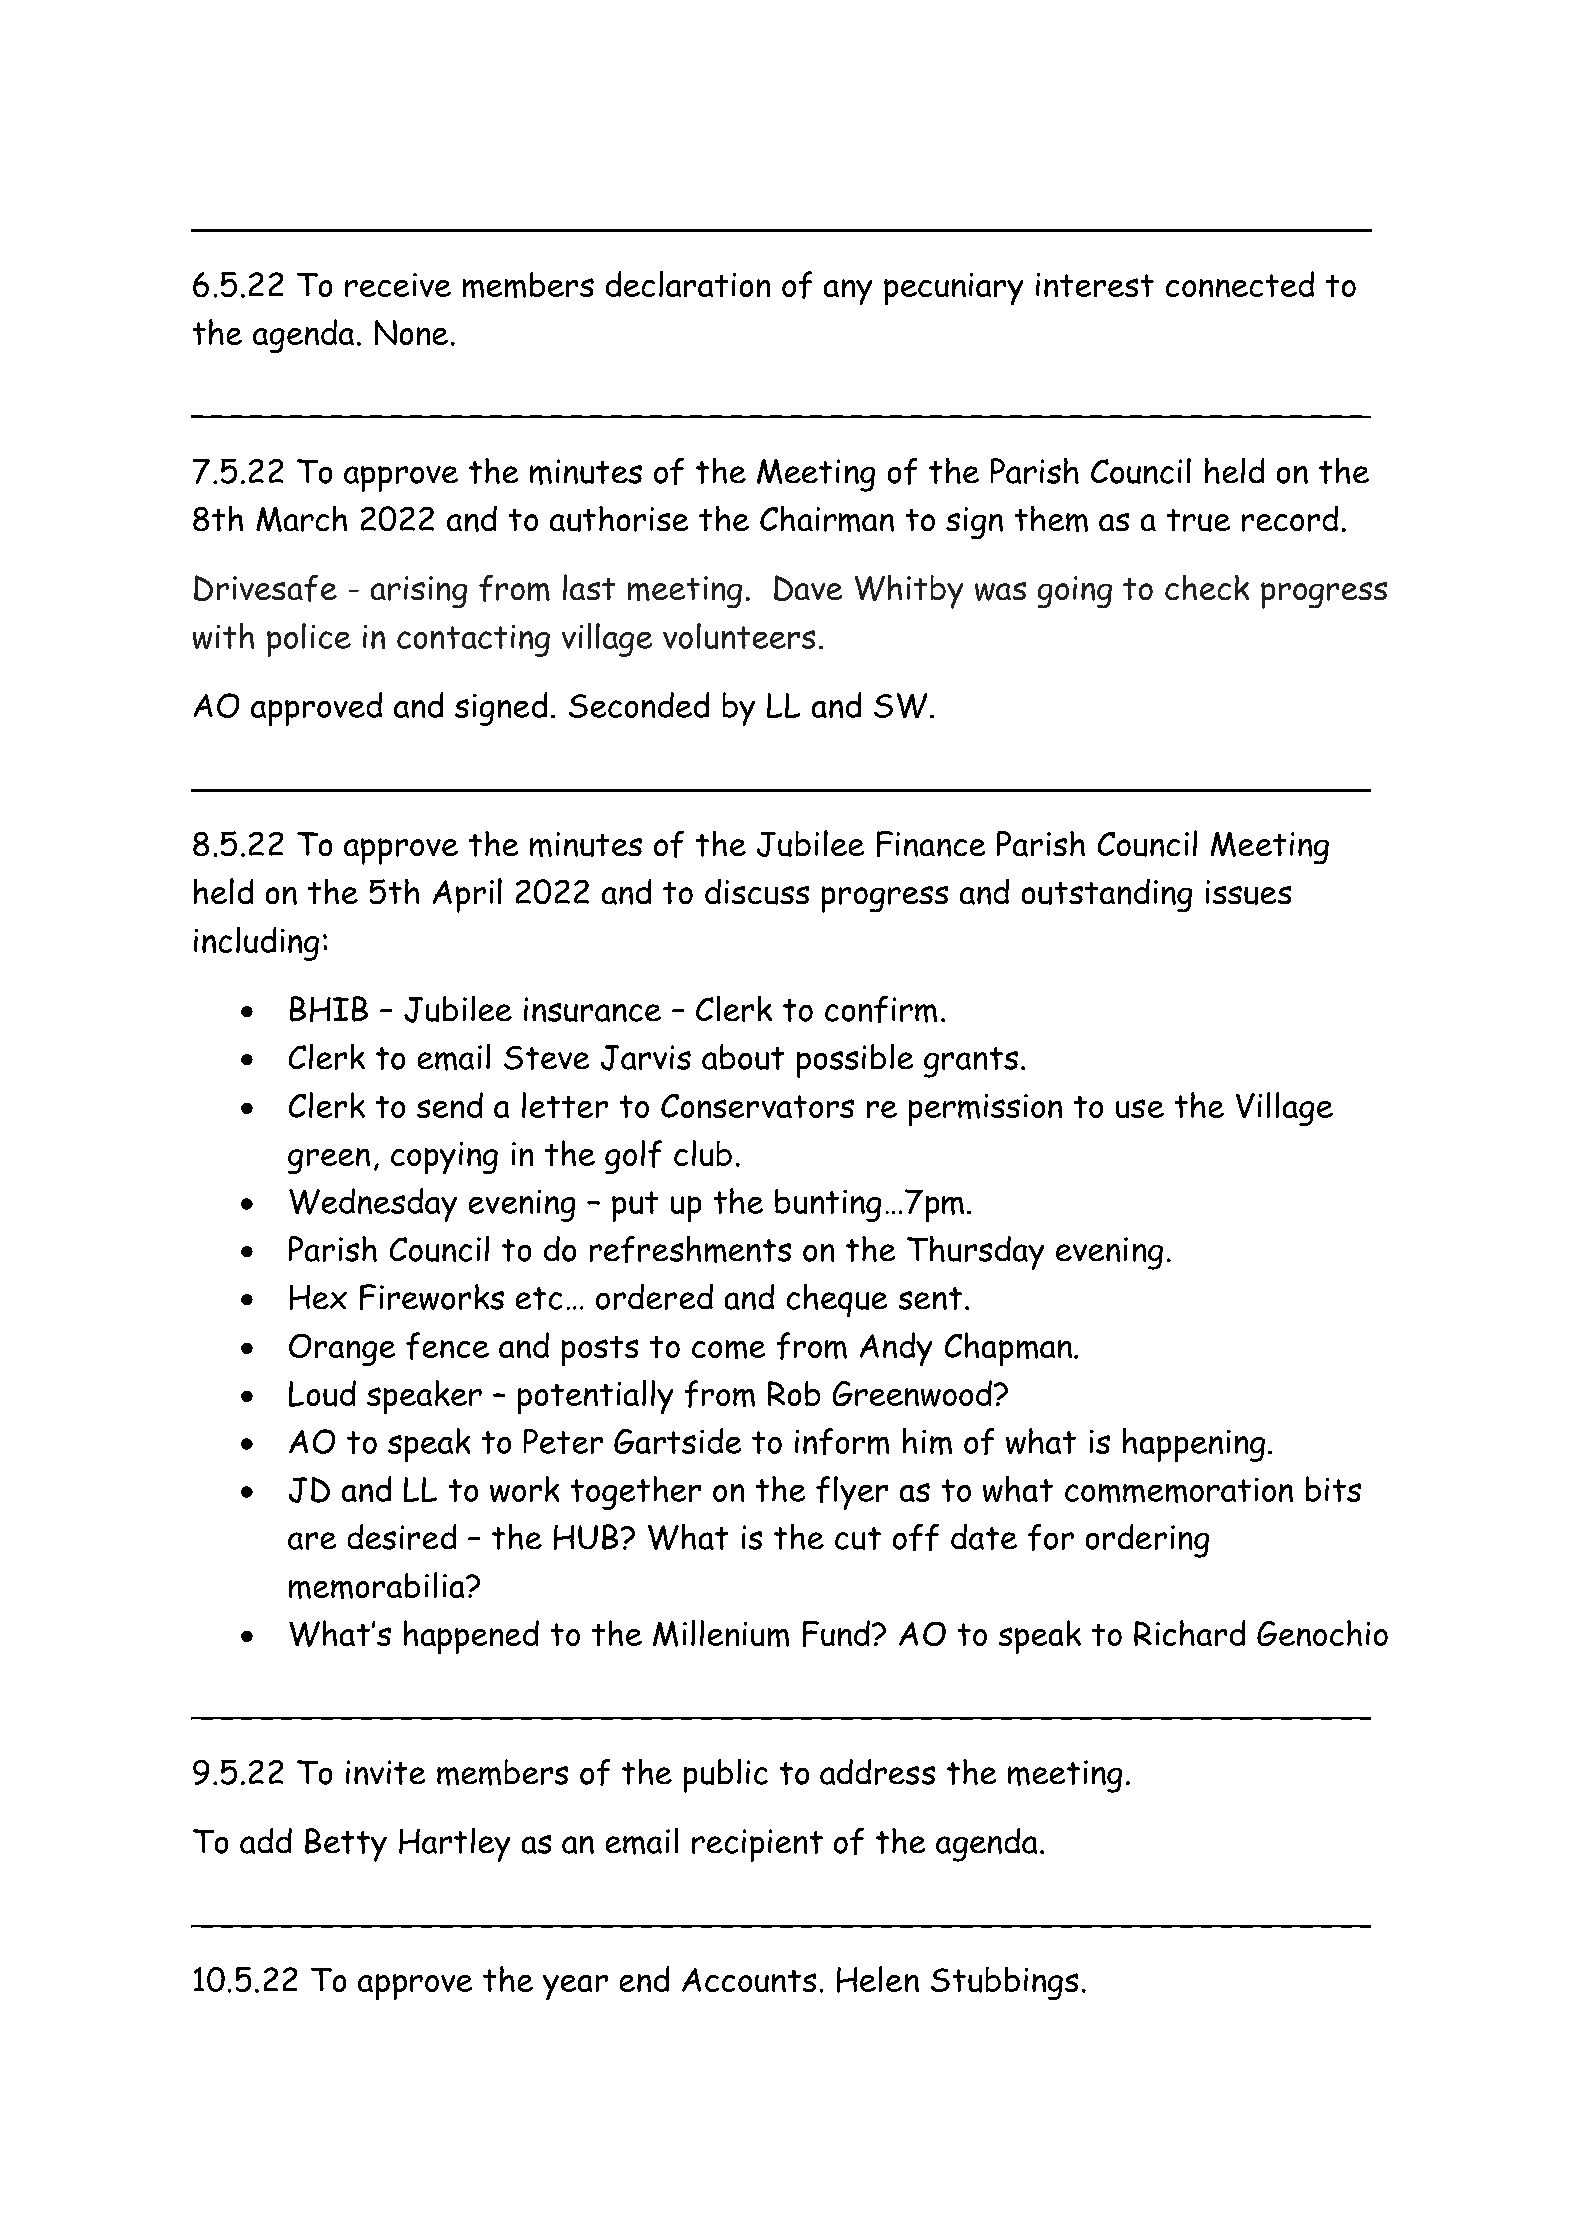 Image resolution: width=1583 pixels, height=2239 pixels. What do you see at coordinates (1240, 284) in the screenshot?
I see `connected` at bounding box center [1240, 284].
